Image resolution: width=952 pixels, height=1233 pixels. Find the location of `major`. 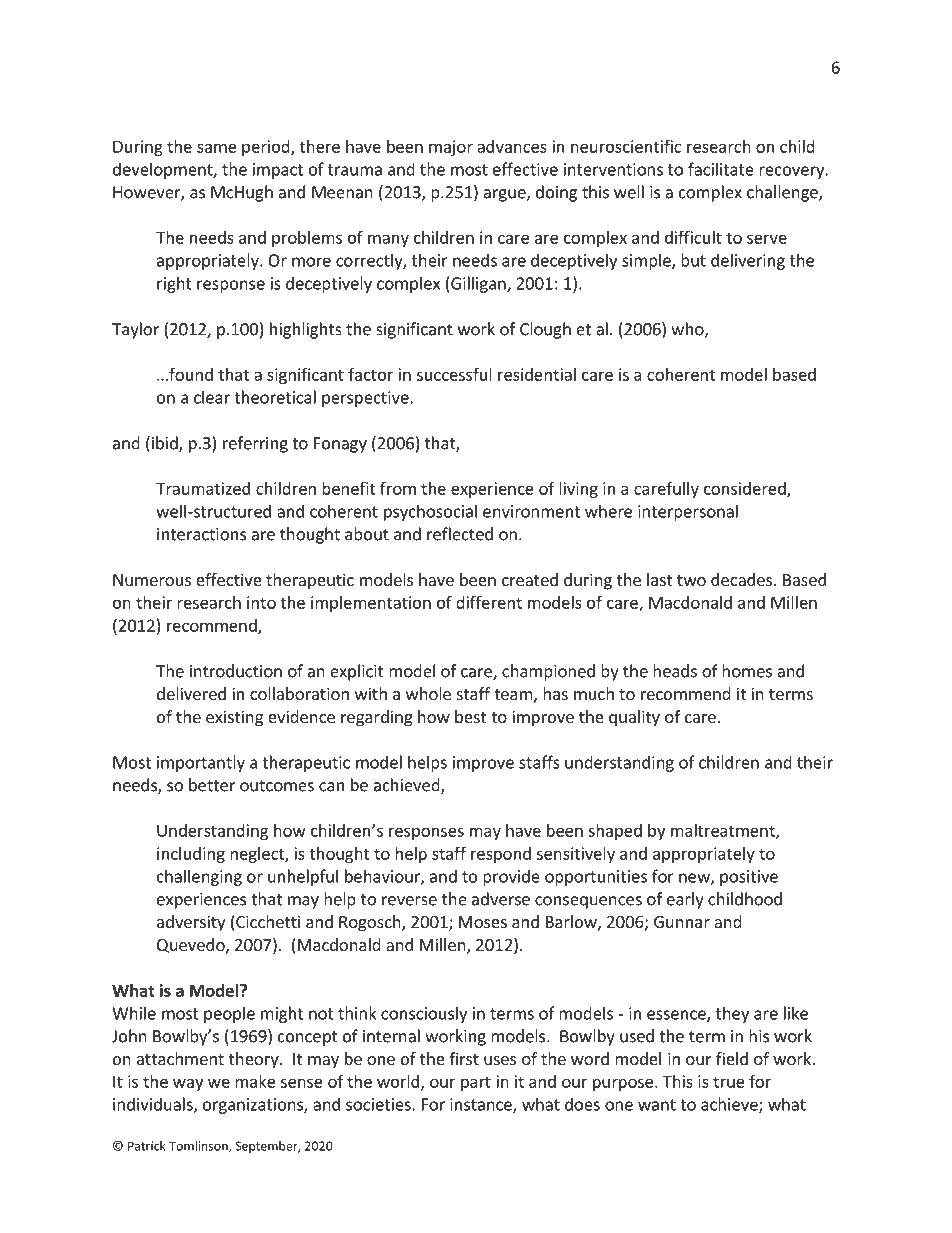

major is located at coordinates (451, 148).
